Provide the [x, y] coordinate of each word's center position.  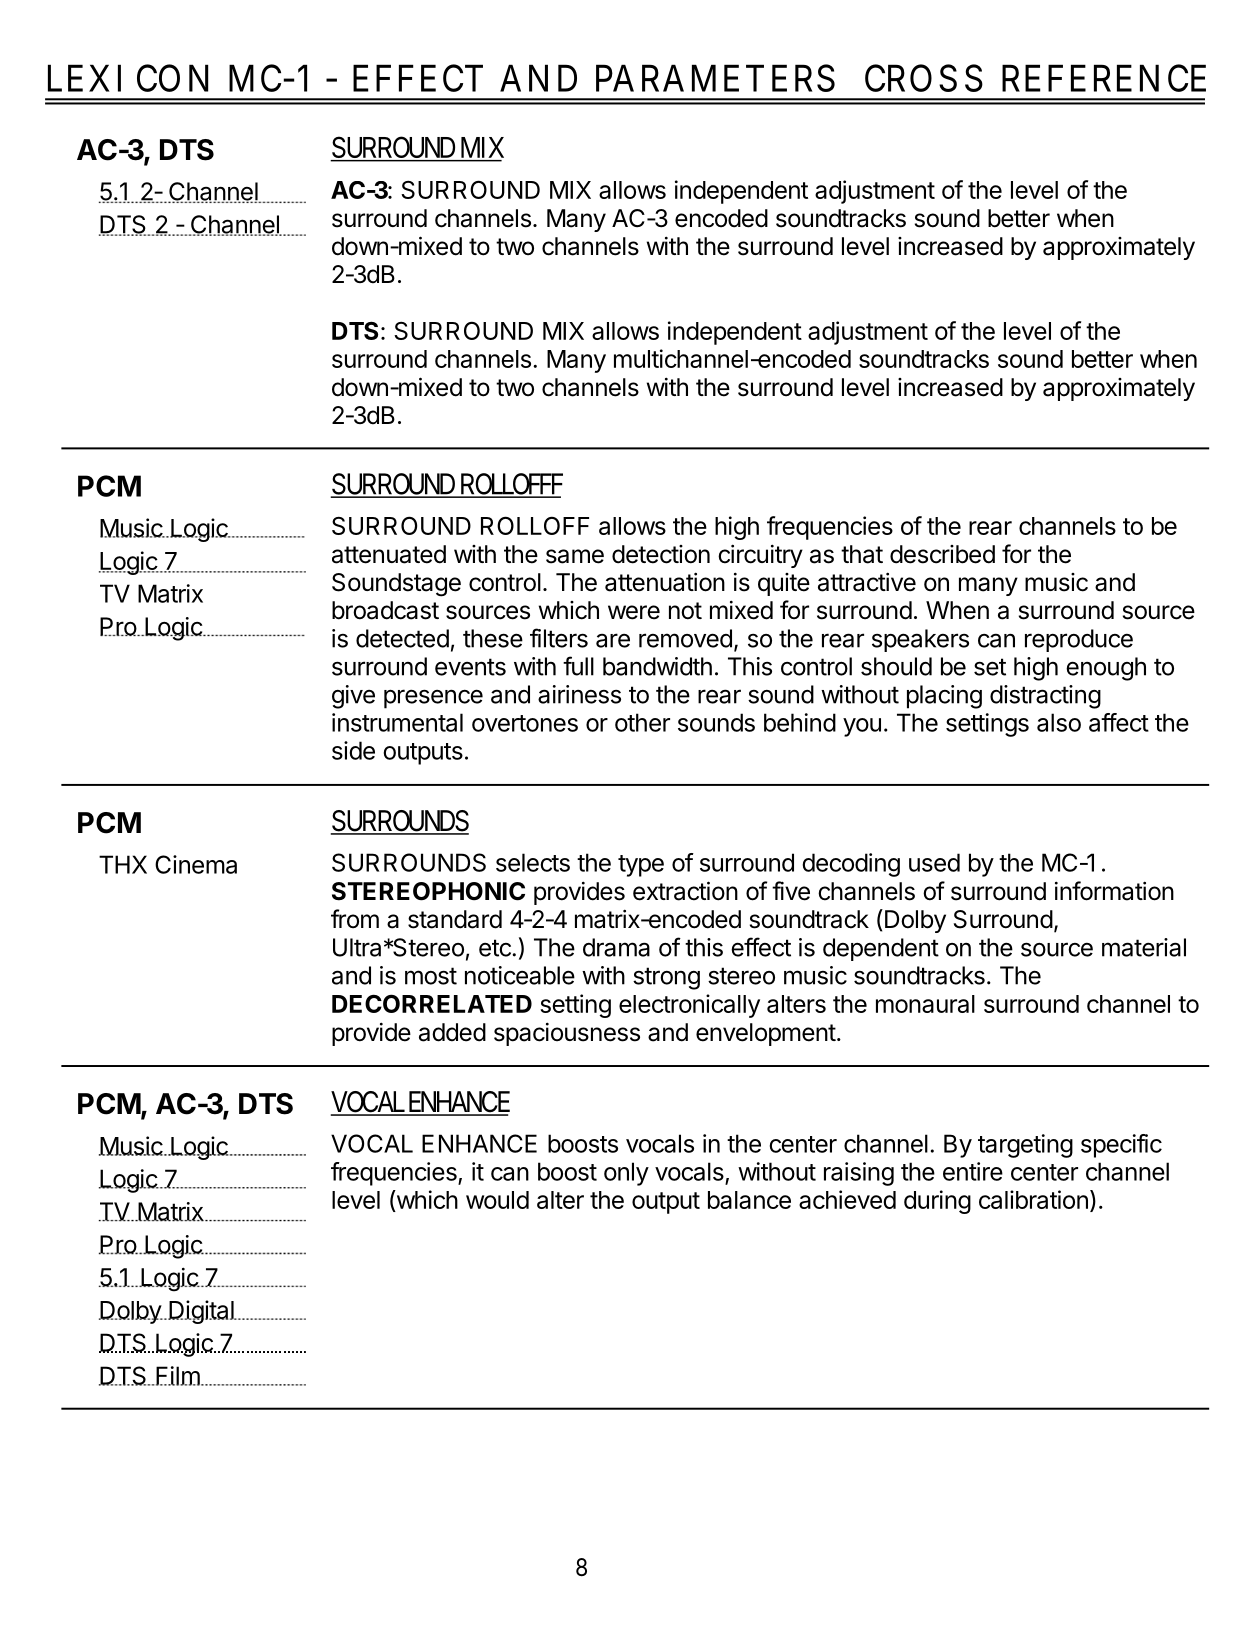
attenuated [389, 554]
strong [666, 978]
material [1144, 947]
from [355, 919]
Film [177, 1376]
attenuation [665, 582]
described [942, 554]
